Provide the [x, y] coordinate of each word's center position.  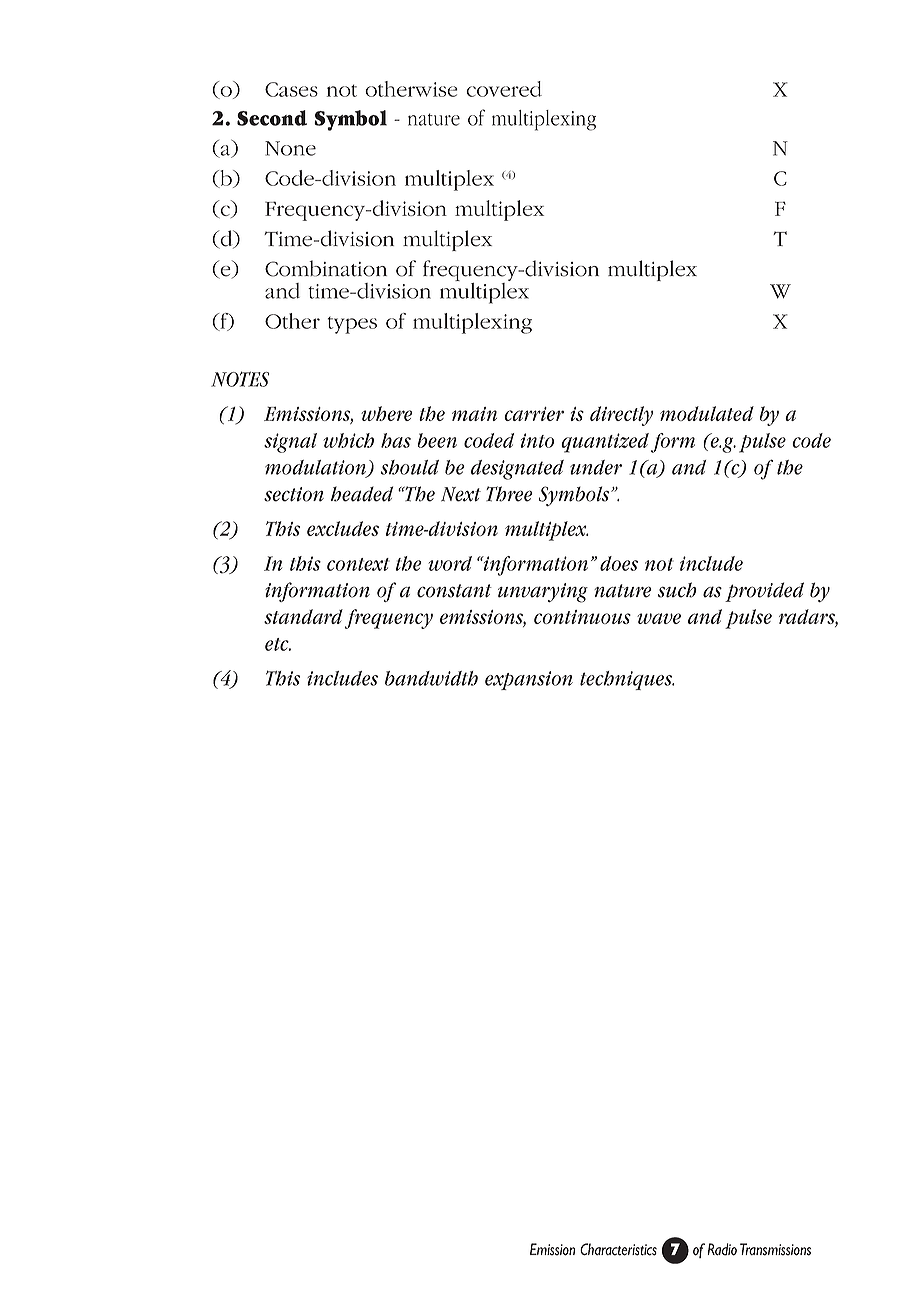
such [677, 590]
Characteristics [618, 1249]
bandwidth [431, 678]
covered [504, 89]
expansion [529, 680]
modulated [707, 413]
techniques [627, 680]
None [290, 148]
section [294, 494]
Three [509, 494]
